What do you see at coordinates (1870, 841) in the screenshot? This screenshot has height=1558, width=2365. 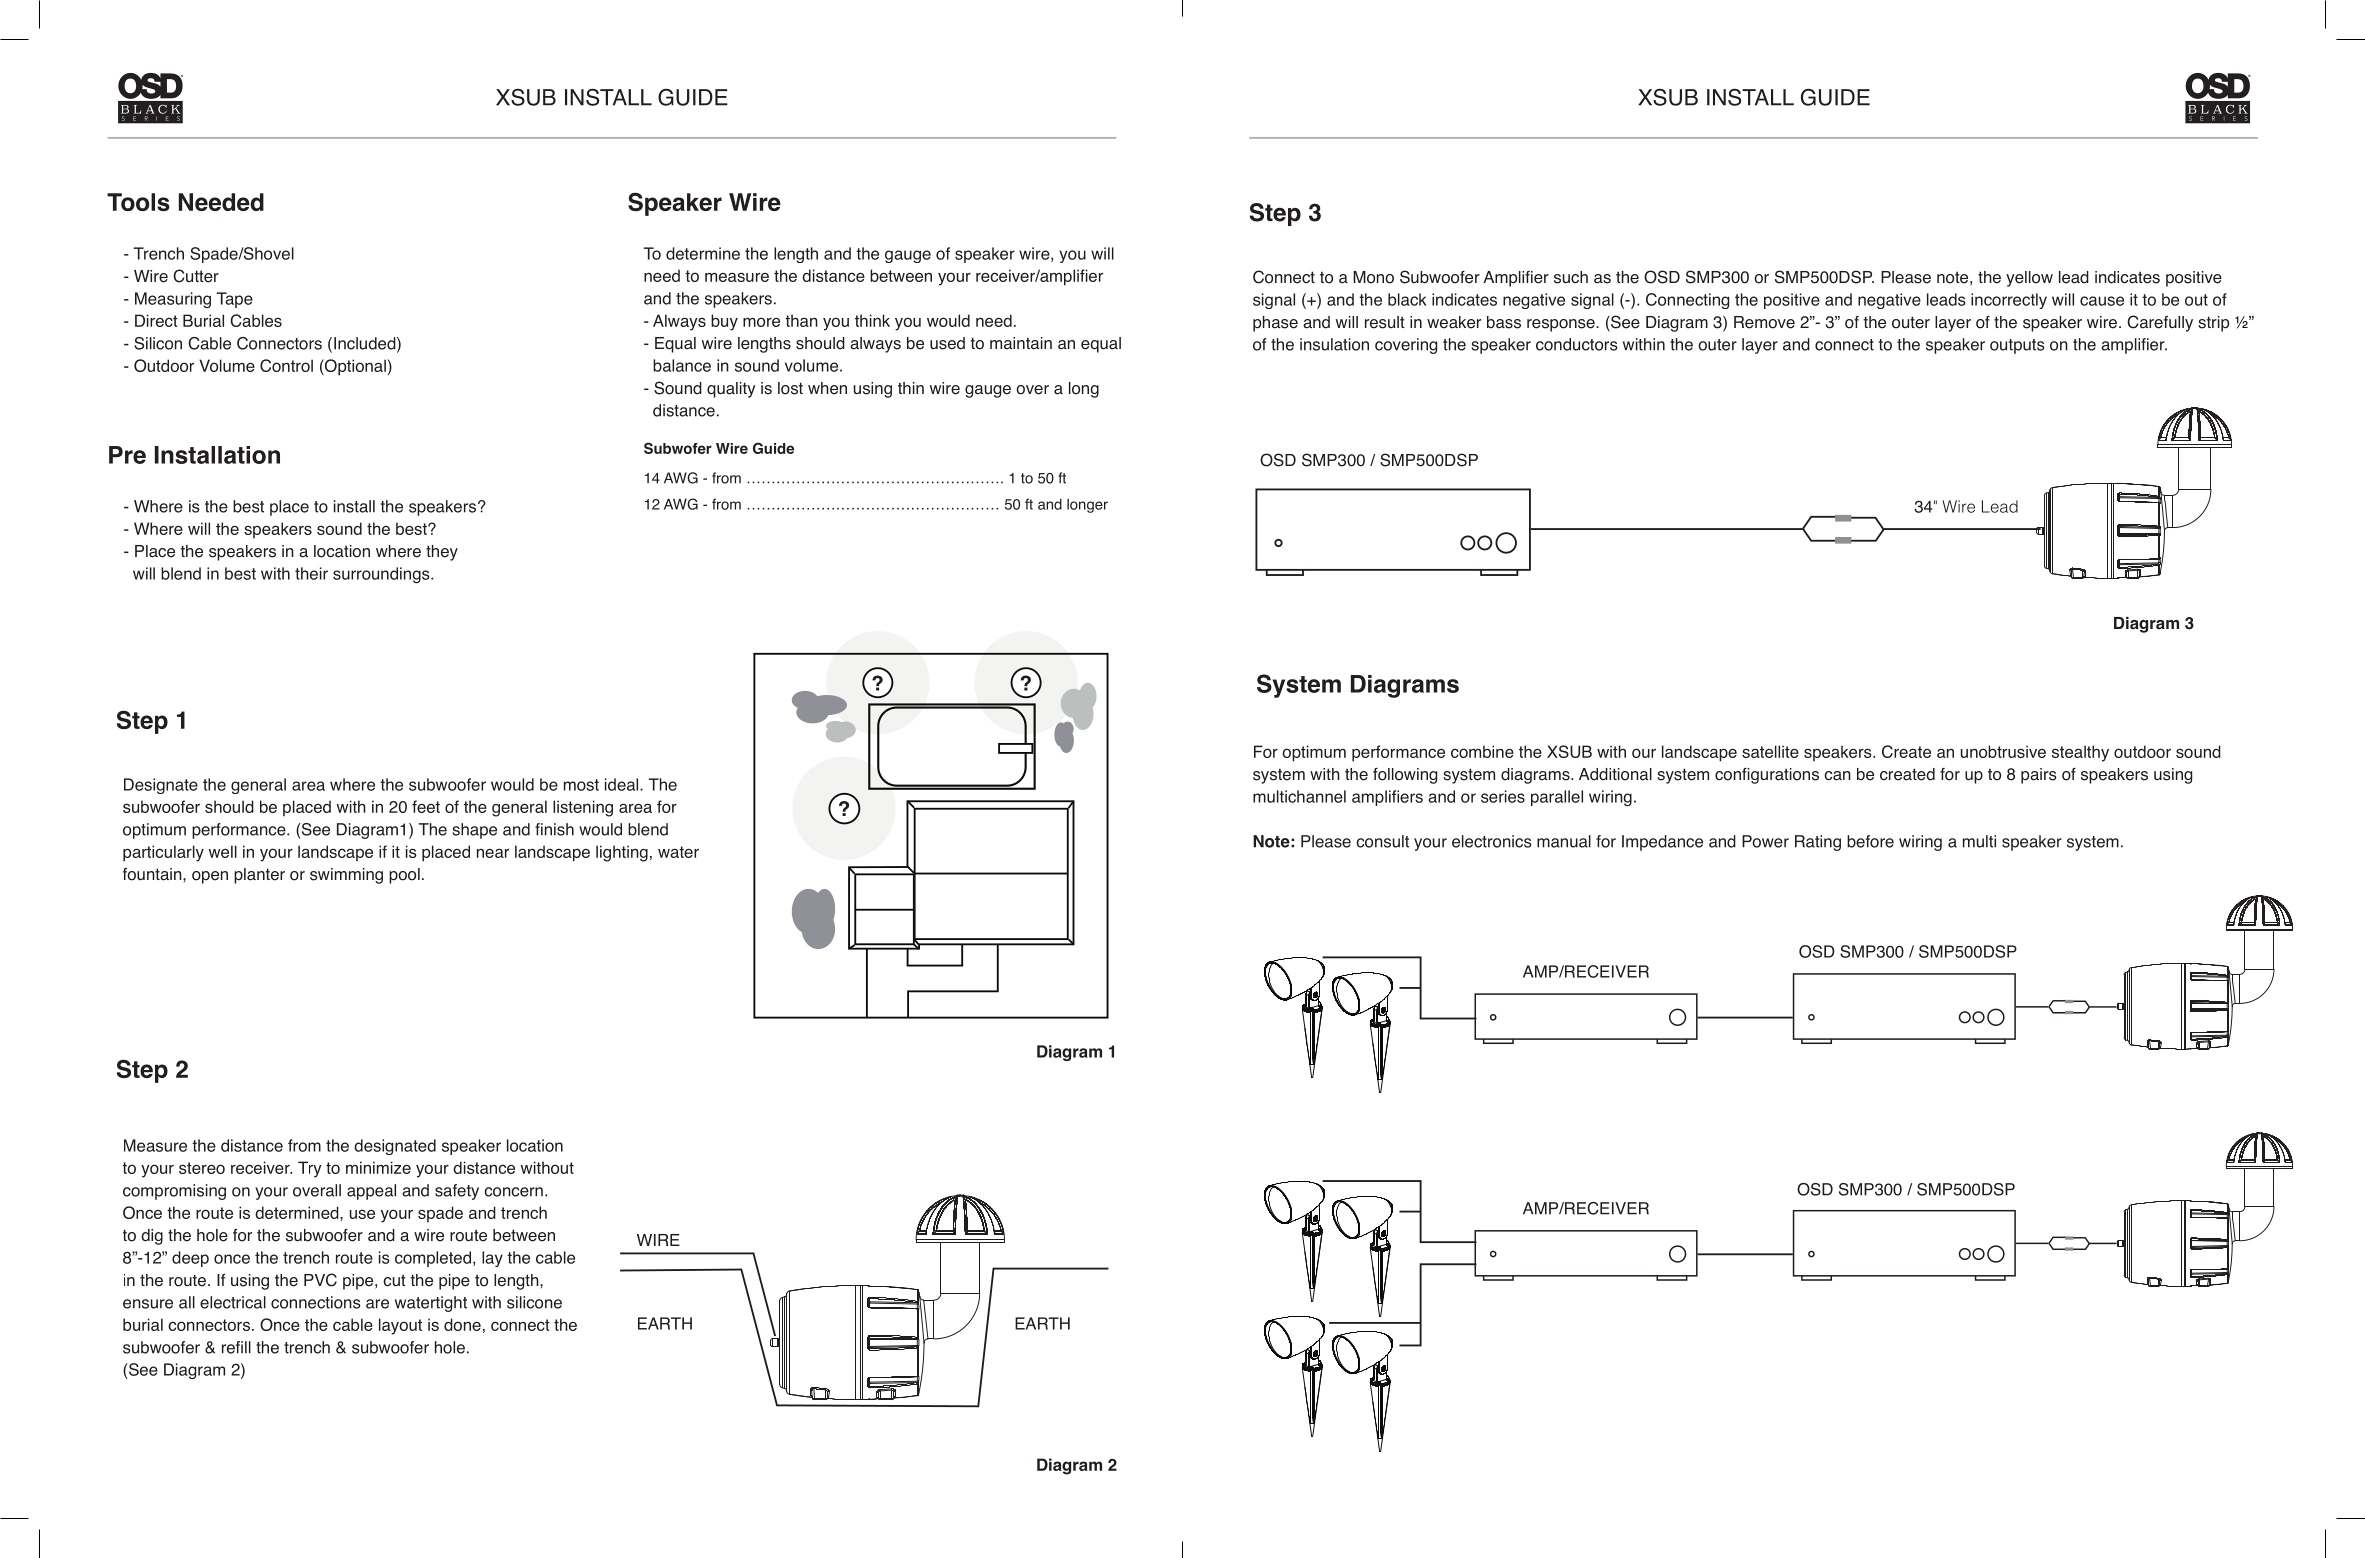 I see `before` at bounding box center [1870, 841].
